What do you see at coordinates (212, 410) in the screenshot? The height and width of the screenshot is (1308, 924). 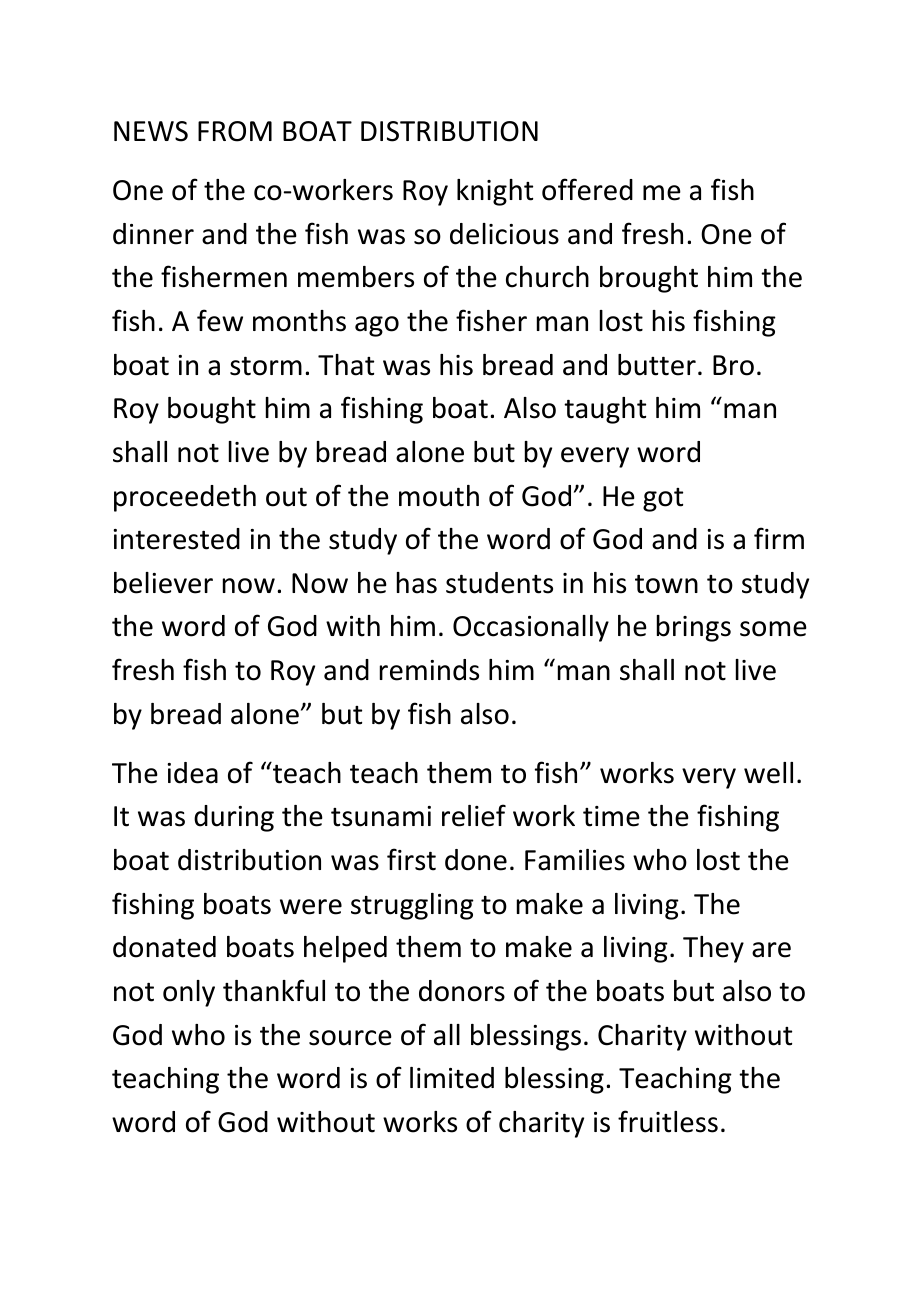 I see `bought` at bounding box center [212, 410].
